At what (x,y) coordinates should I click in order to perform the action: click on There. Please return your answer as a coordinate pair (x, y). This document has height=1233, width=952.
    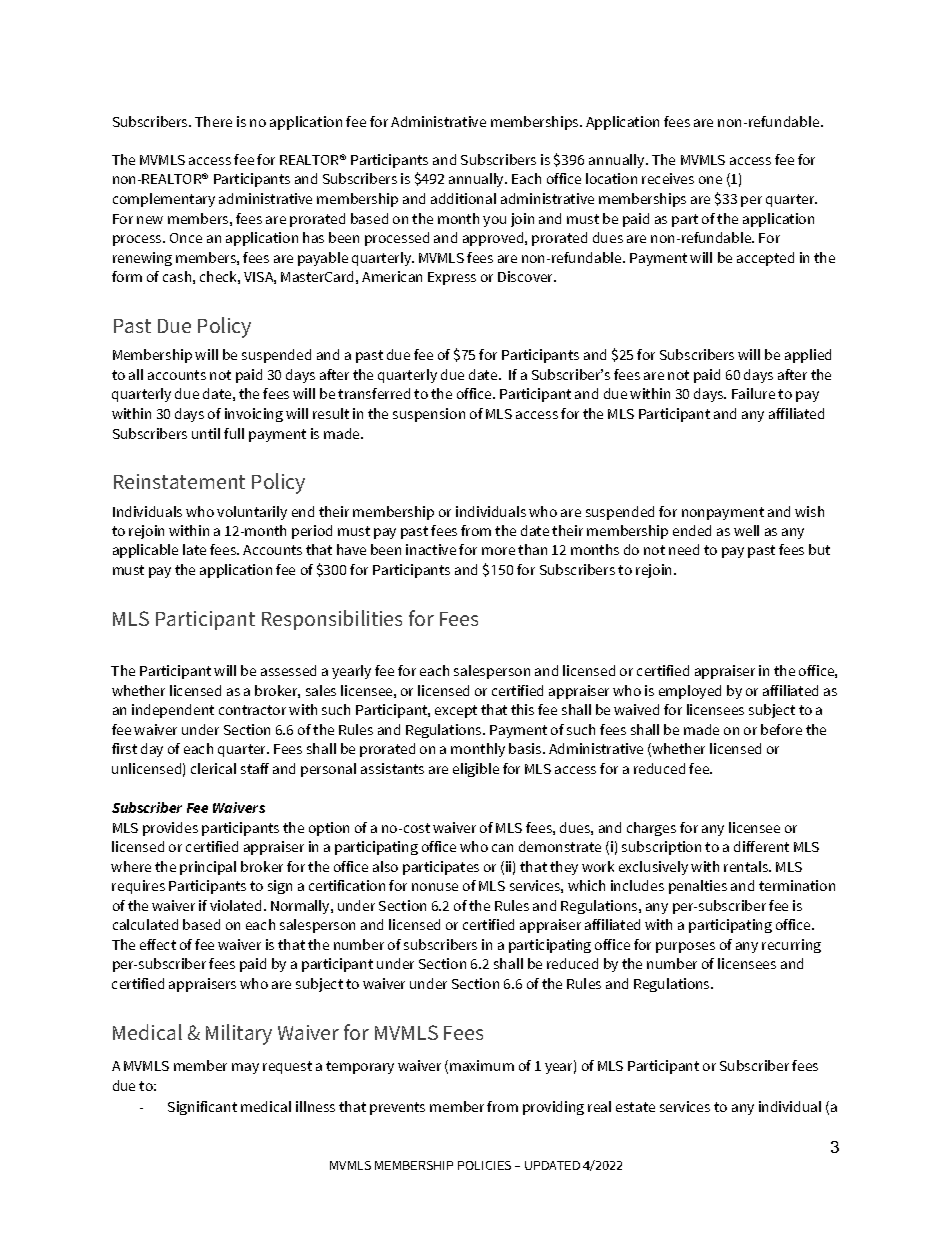
    Looking at the image, I should click on (213, 121).
